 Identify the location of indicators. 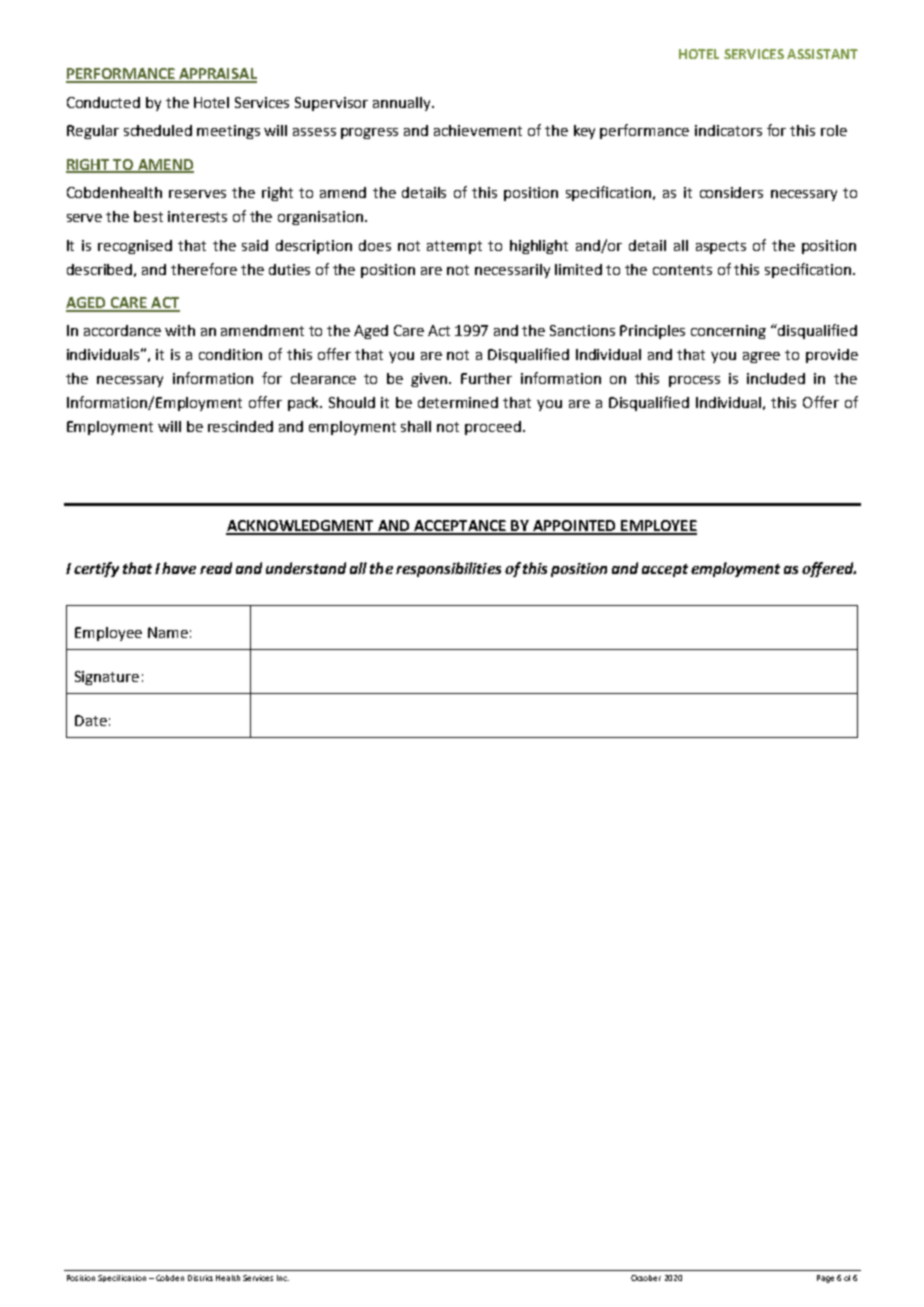
(728, 130).
